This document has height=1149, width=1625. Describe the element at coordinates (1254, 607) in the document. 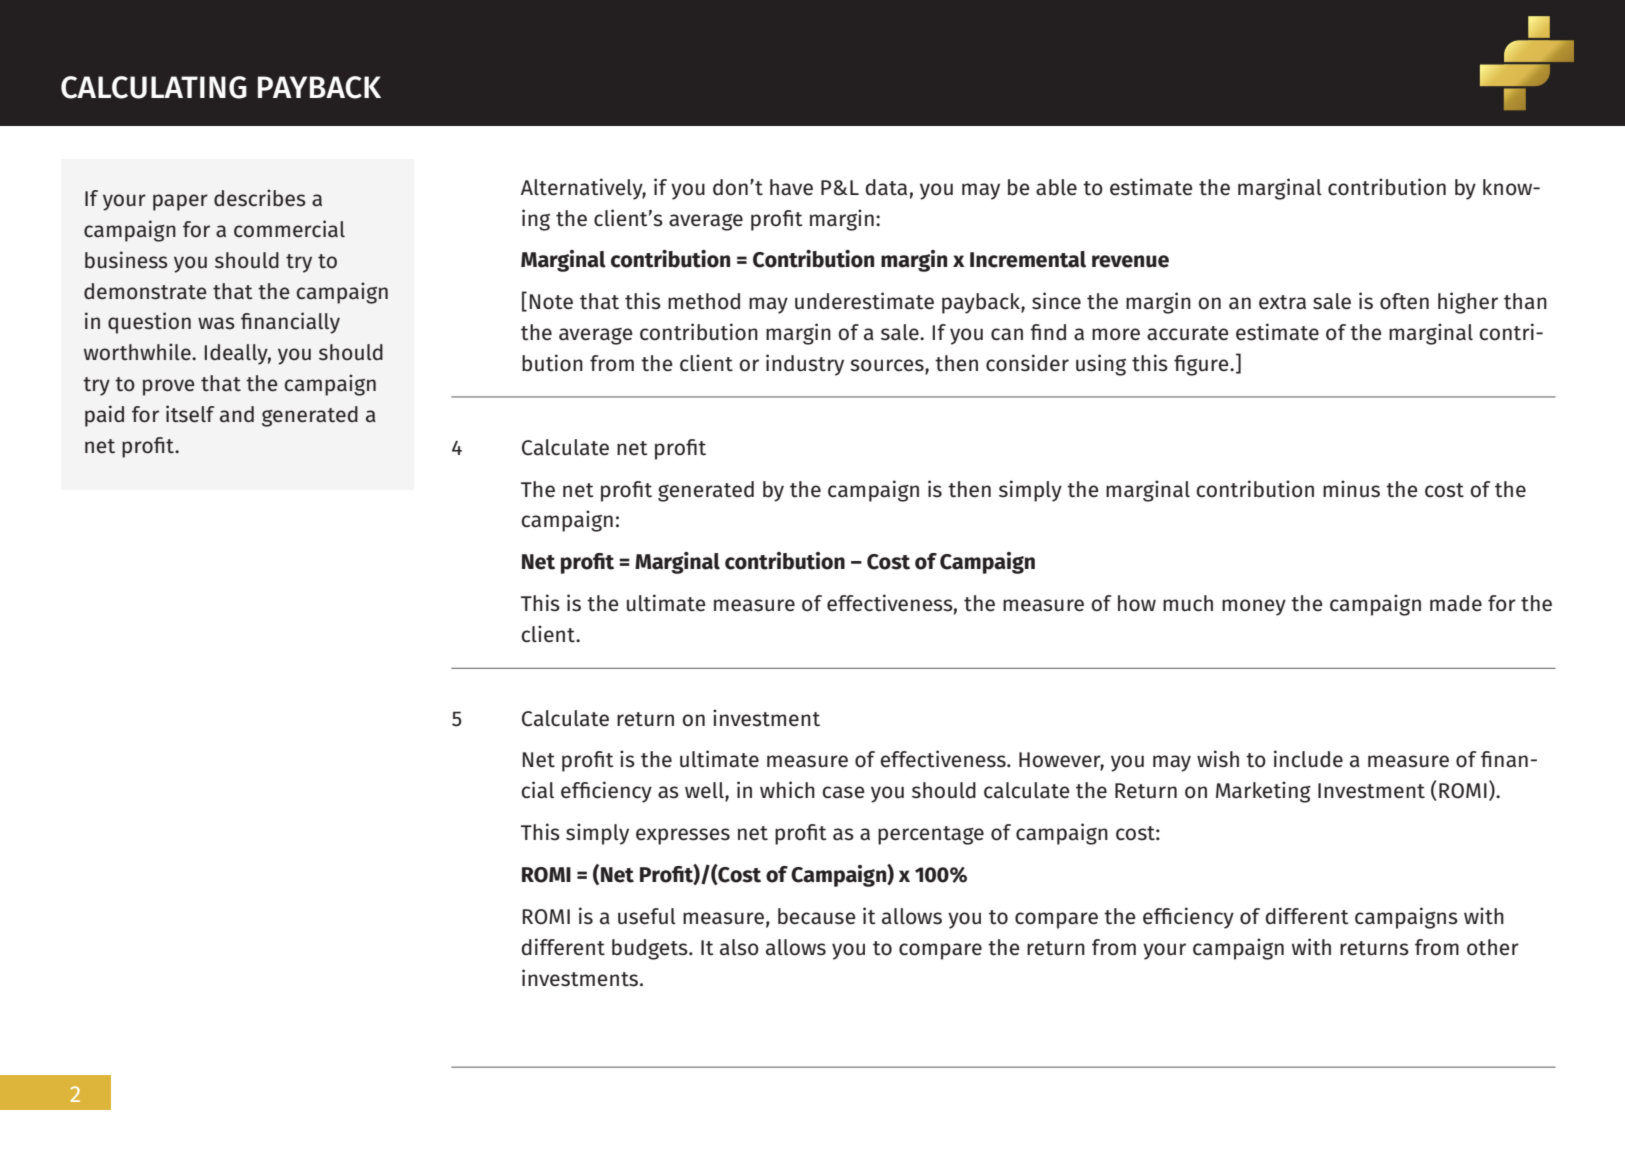

I see `money` at that location.
